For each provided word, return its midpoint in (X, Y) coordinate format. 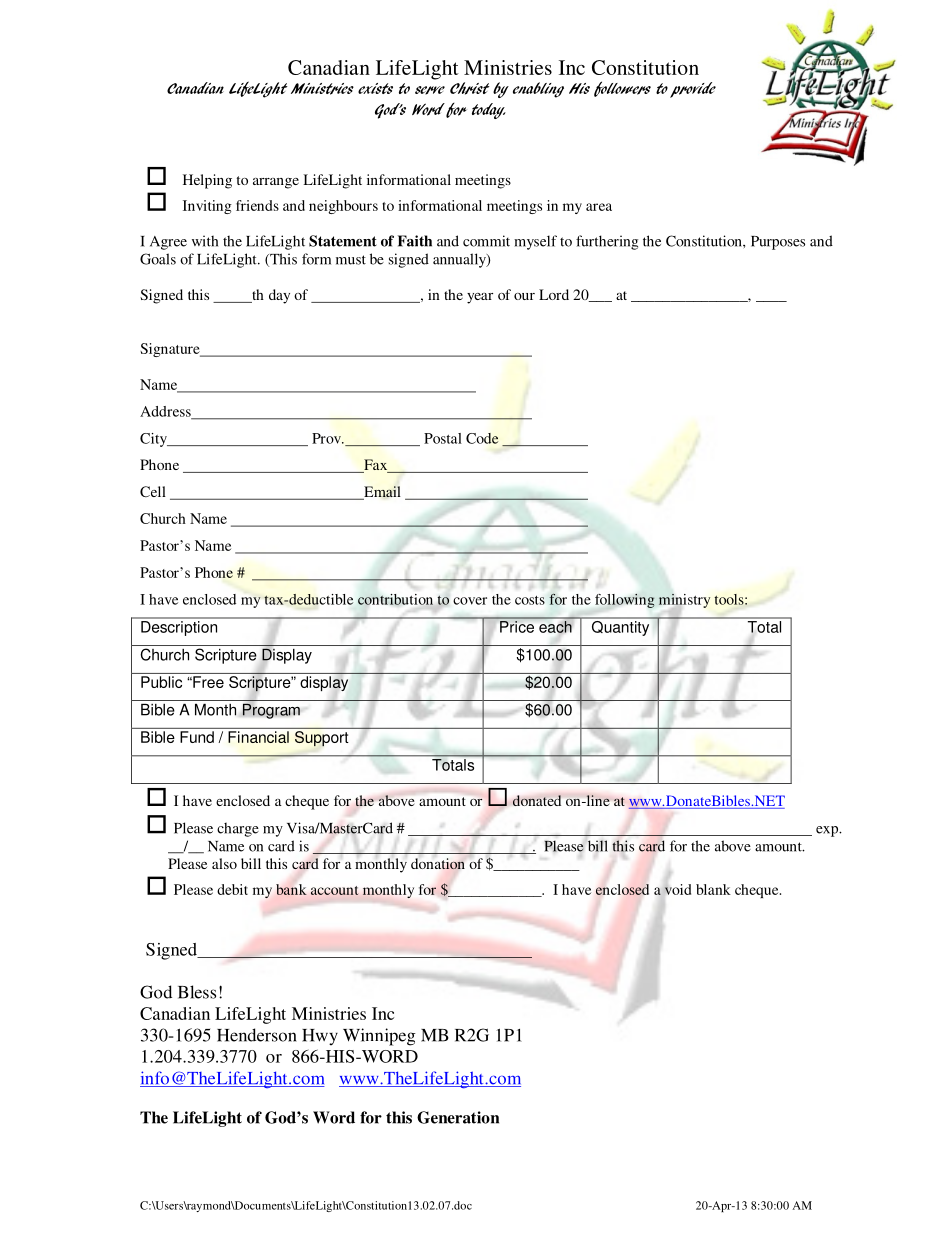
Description (179, 628)
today (489, 111)
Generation (458, 1117)
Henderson (257, 1035)
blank (713, 889)
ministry (684, 601)
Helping (207, 181)
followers (622, 89)
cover (470, 601)
